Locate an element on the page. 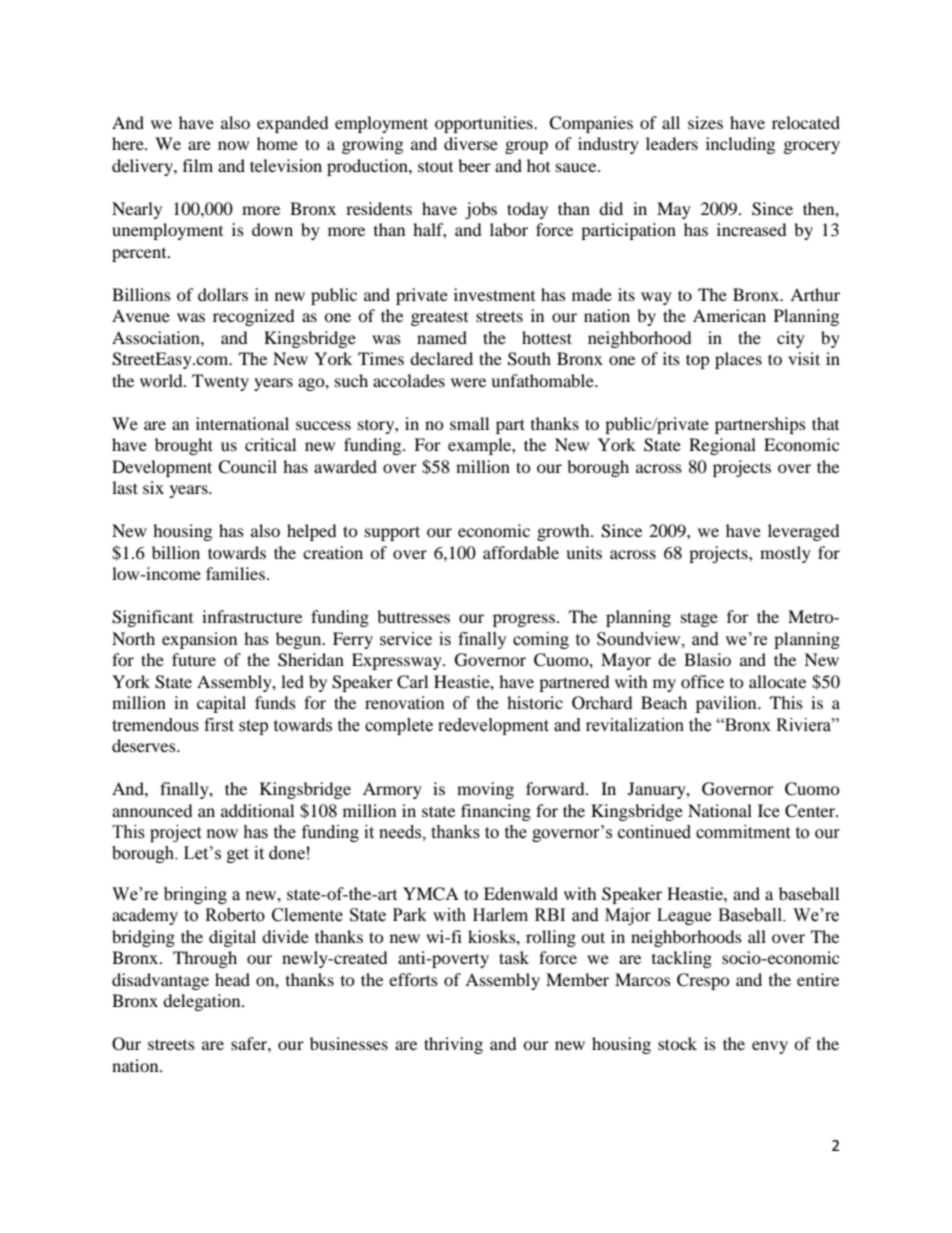  families is located at coordinates (235, 573).
